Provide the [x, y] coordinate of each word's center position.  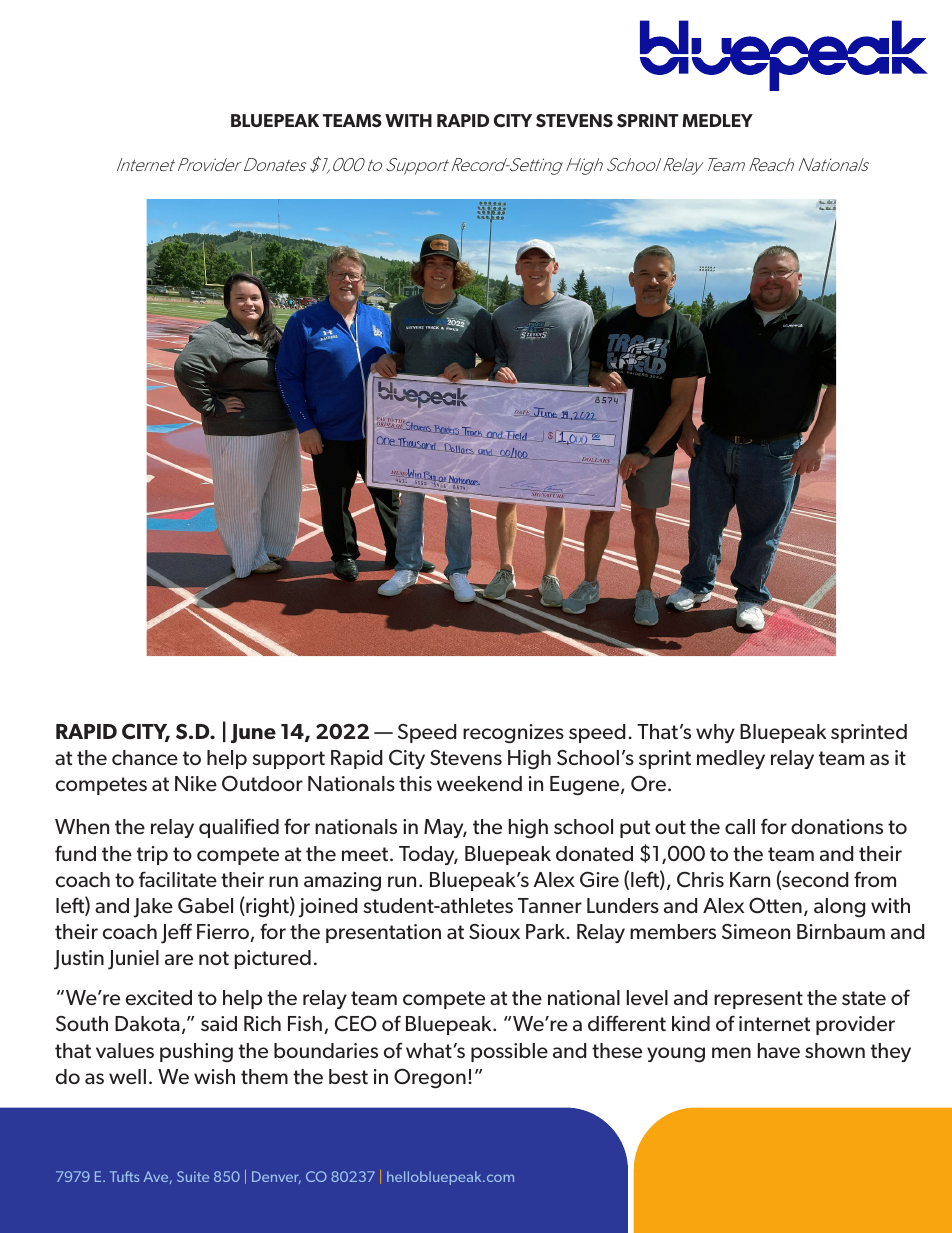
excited [159, 997]
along [839, 908]
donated [594, 853]
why [715, 733]
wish [214, 1076]
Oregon [430, 1078]
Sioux [494, 931]
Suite [193, 1176]
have [779, 1050]
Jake [153, 908]
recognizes [513, 734]
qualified [239, 828]
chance [145, 757]
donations [837, 826]
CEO [356, 1023]
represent [758, 1000]
